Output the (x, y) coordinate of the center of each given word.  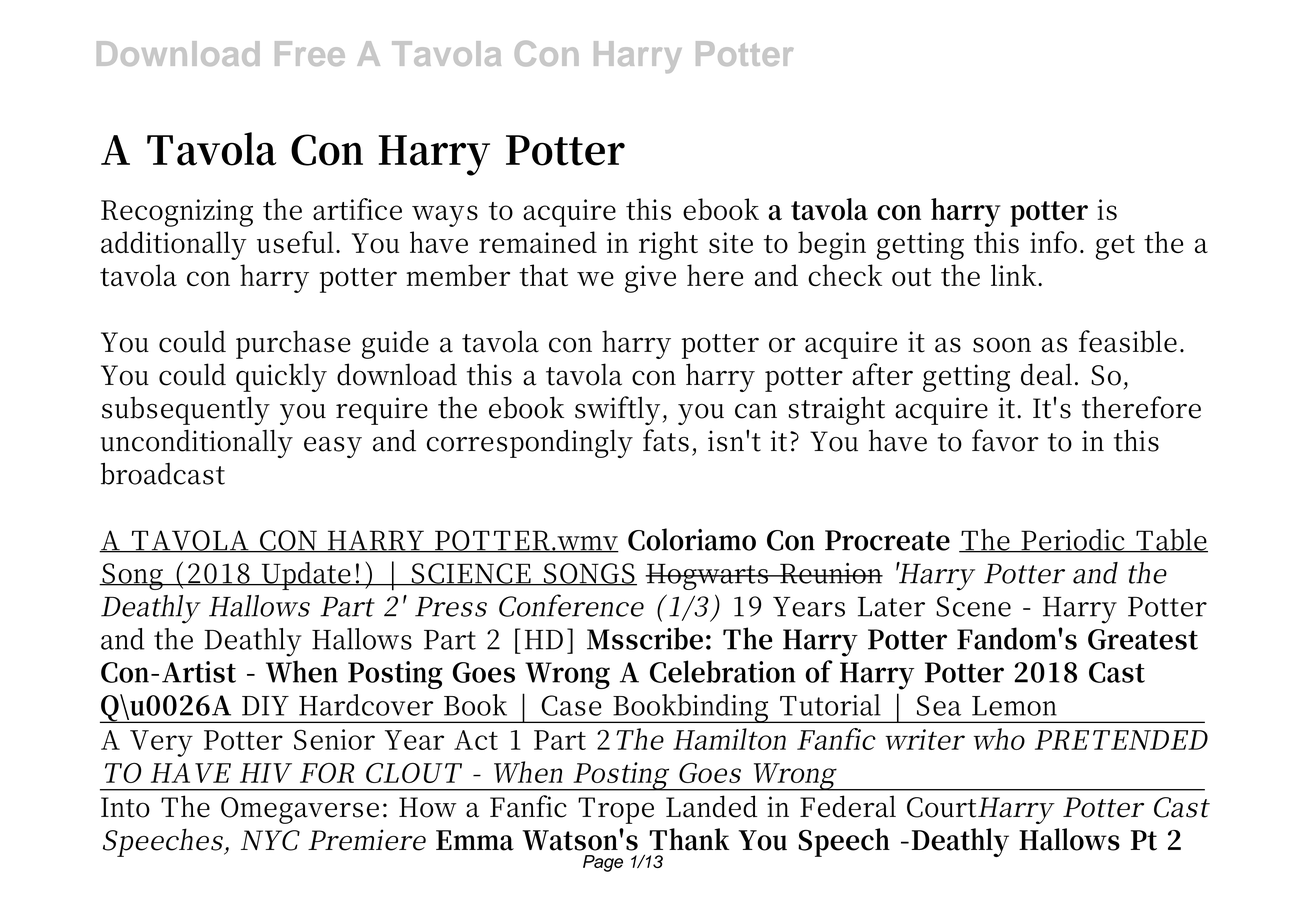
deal (1046, 374)
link (1015, 275)
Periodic (1073, 541)
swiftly (617, 410)
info (1053, 242)
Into (125, 807)
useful (297, 242)
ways (445, 216)
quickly (281, 377)
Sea (939, 705)
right (668, 245)
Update (305, 576)
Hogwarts (707, 576)
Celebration (723, 671)
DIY (265, 706)
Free (310, 53)
